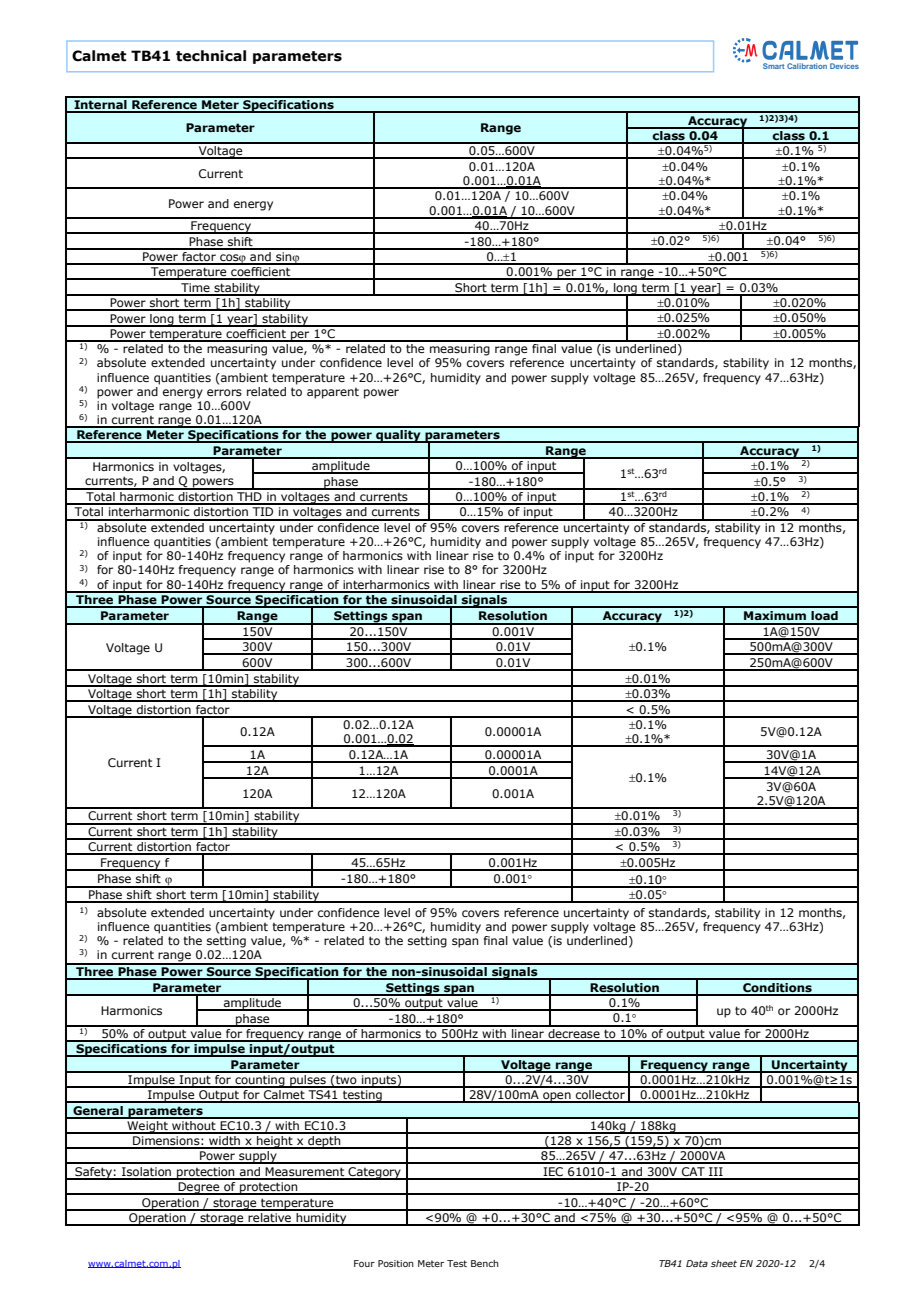 This page has width=924, height=1308. Describe the element at coordinates (844, 66) in the page. I see `Devices` at that location.
